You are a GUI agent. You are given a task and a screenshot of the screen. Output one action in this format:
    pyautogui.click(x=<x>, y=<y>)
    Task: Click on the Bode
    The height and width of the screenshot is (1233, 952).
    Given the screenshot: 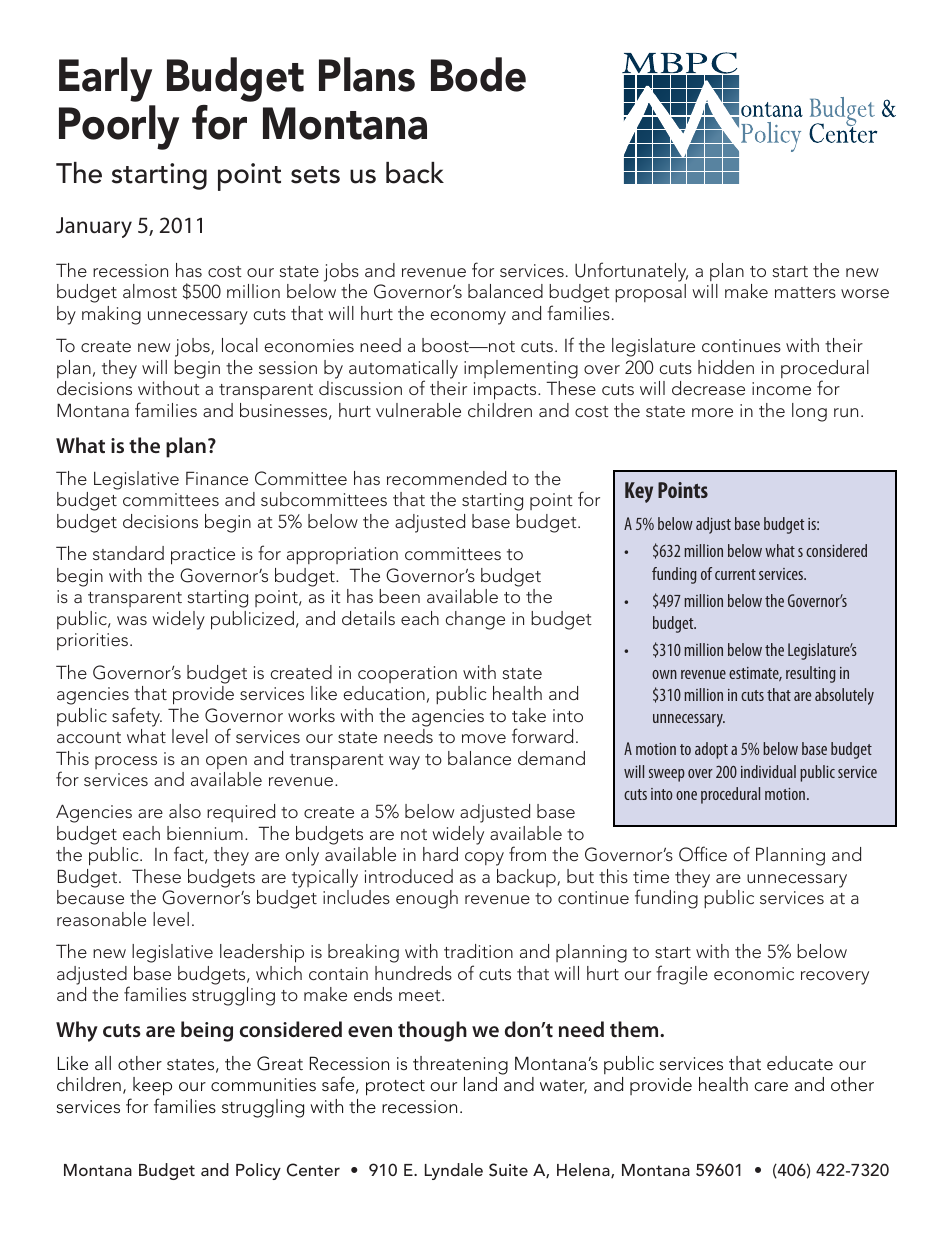 What is the action you would take?
    pyautogui.click(x=478, y=74)
